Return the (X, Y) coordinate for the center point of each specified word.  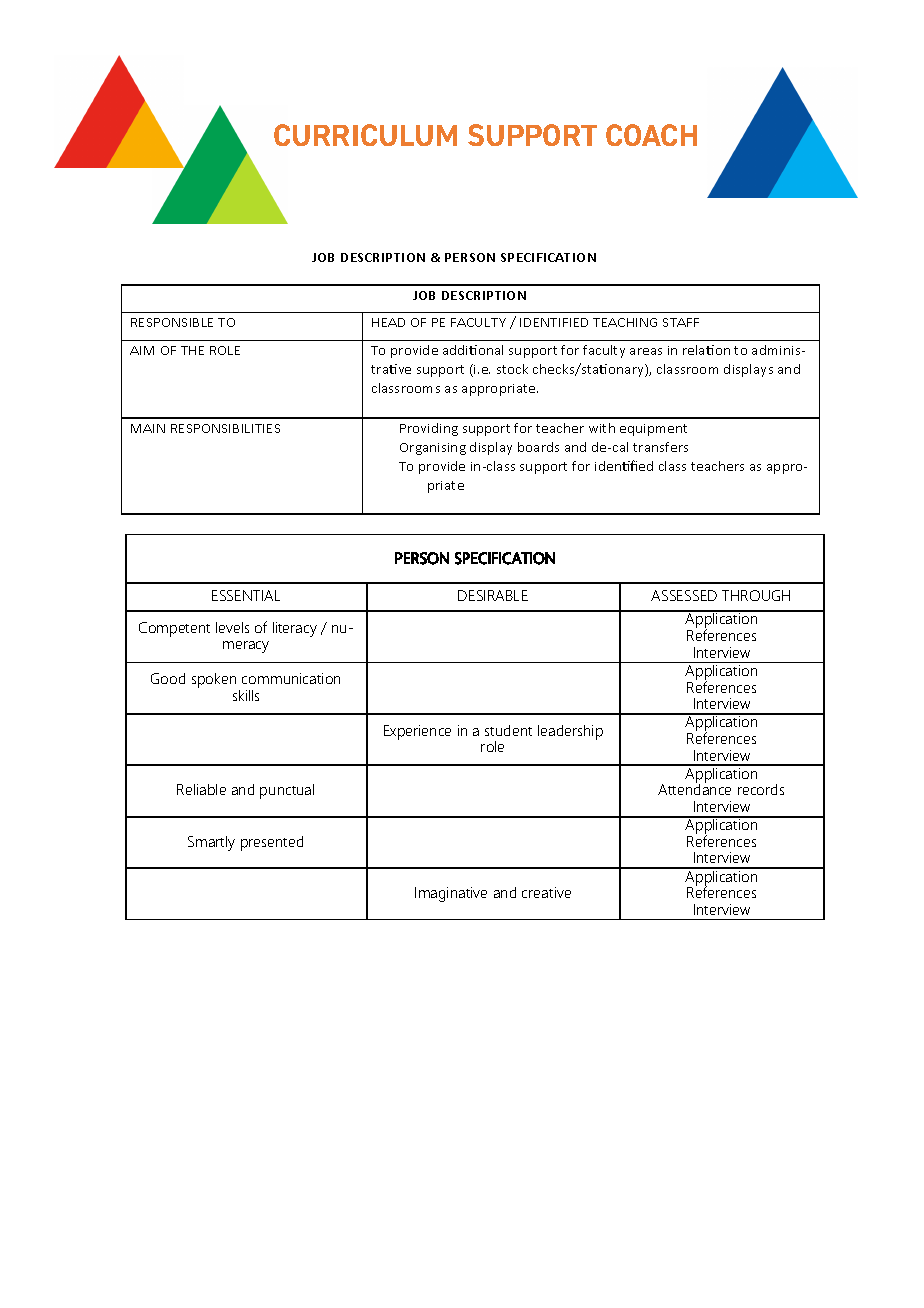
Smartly (211, 843)
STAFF (681, 322)
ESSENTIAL (246, 595)
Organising (433, 449)
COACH (651, 135)
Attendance (694, 788)
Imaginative (451, 894)
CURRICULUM (365, 135)
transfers (660, 447)
